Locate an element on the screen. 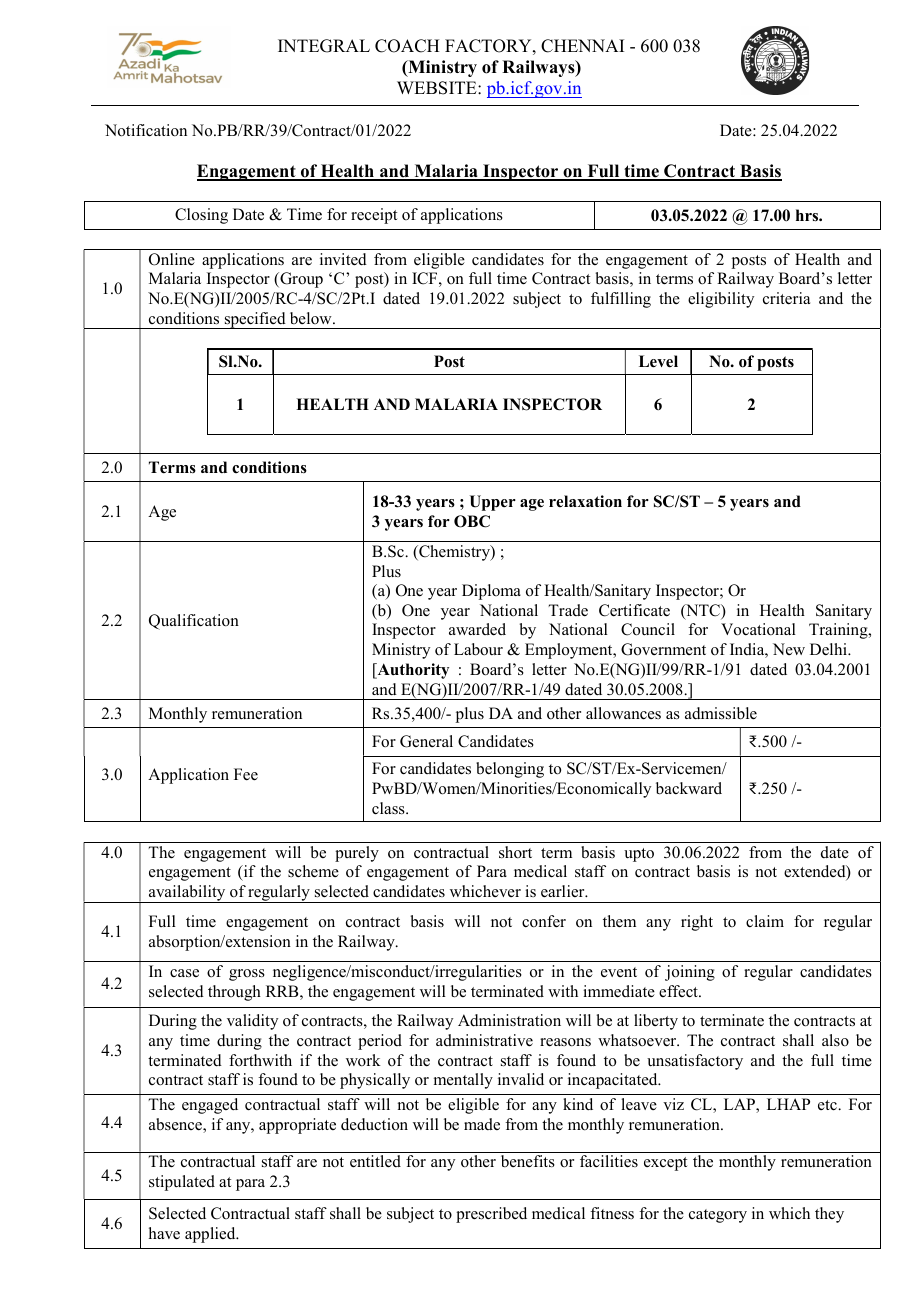 The height and width of the screenshot is (1308, 924). Vocational is located at coordinates (758, 629).
